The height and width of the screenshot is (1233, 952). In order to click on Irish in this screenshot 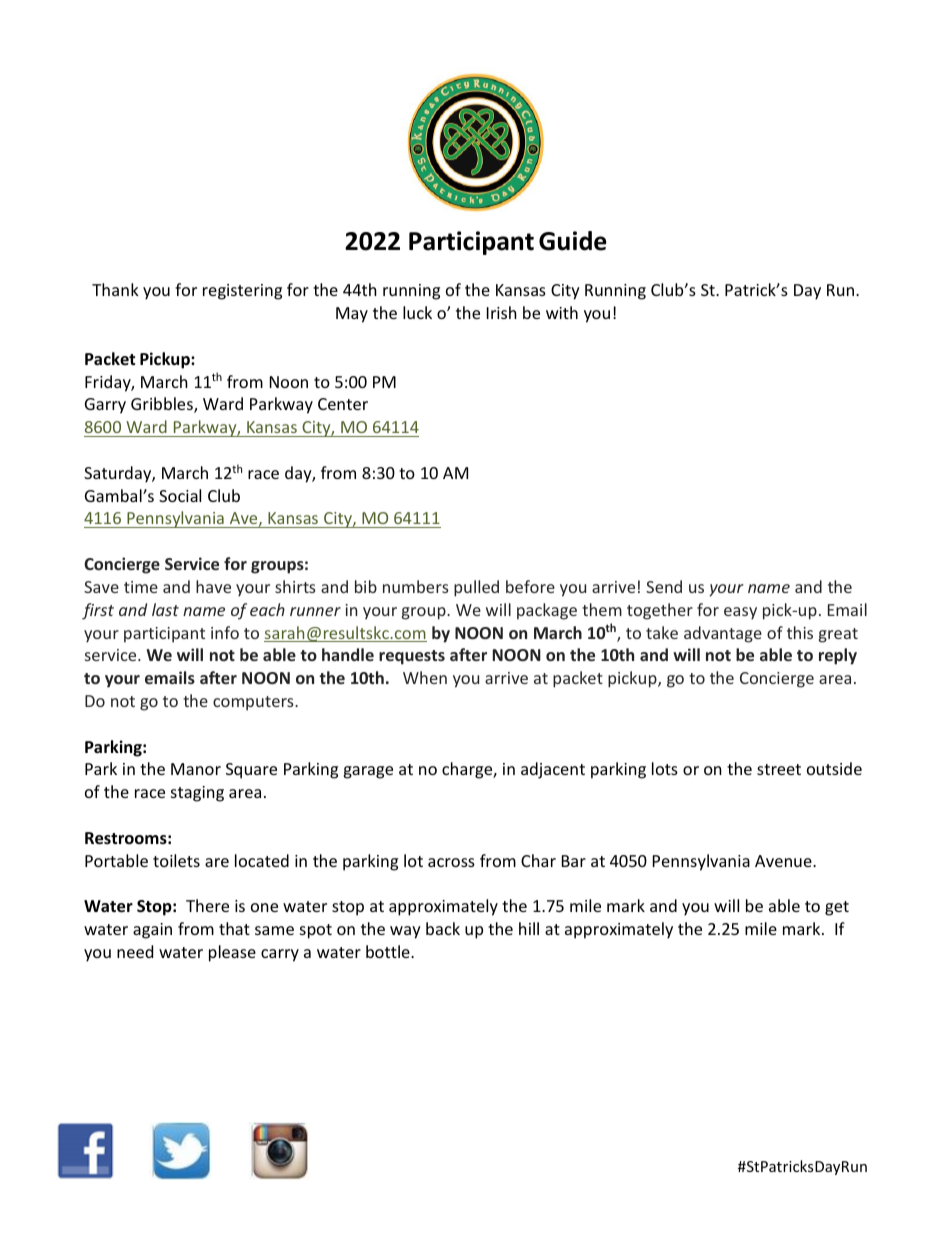, I will do `click(502, 312)`.
